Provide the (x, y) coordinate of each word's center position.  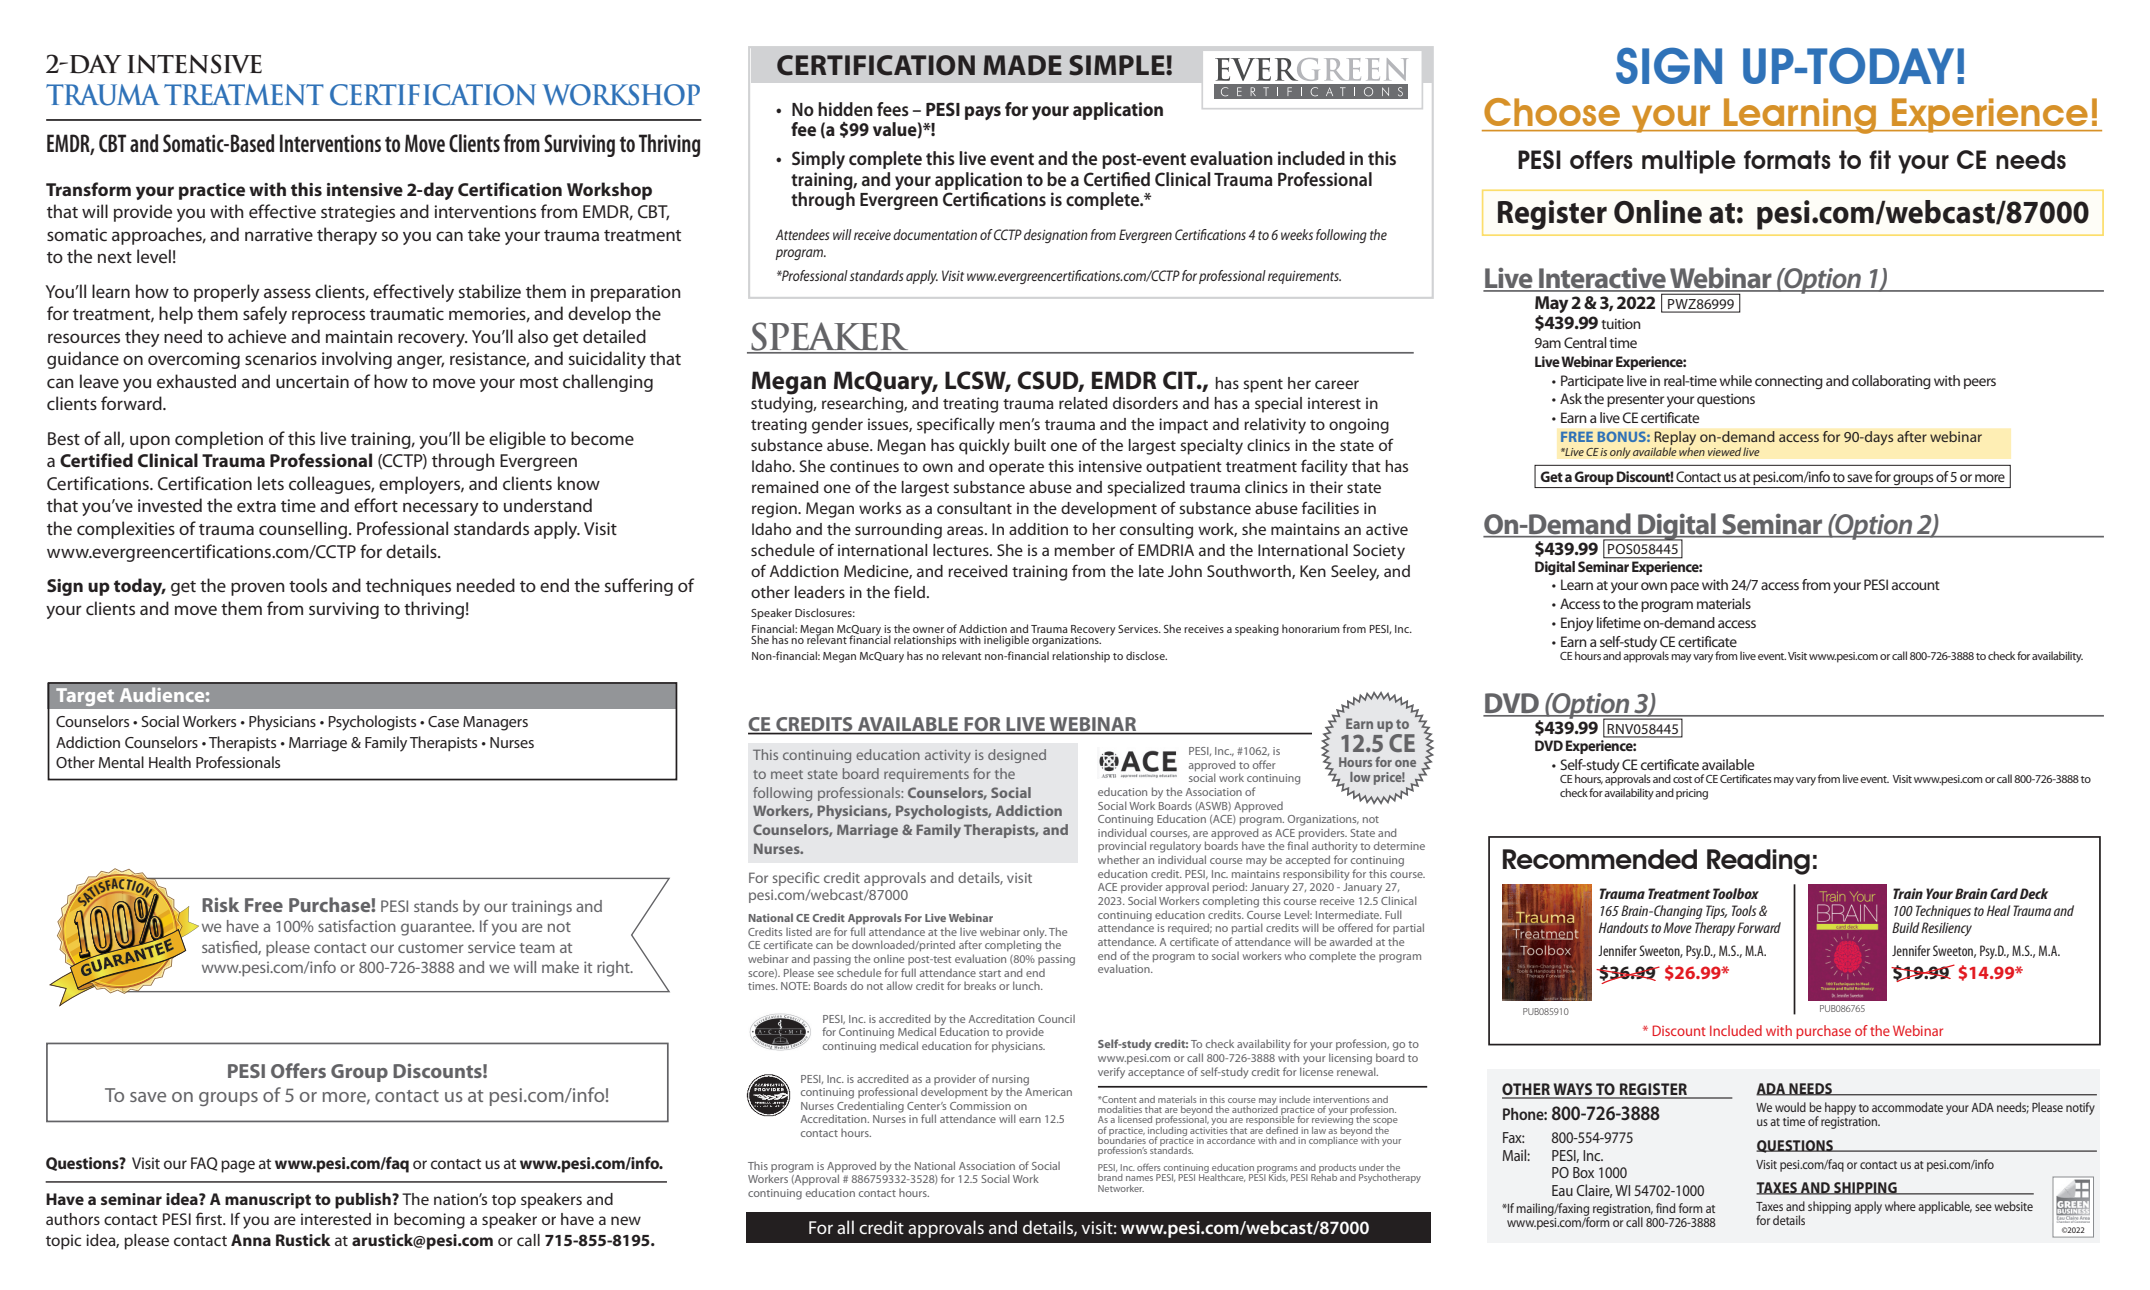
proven (258, 589)
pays (983, 113)
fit (1880, 159)
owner (928, 630)
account (1916, 585)
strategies (358, 213)
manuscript (268, 1201)
